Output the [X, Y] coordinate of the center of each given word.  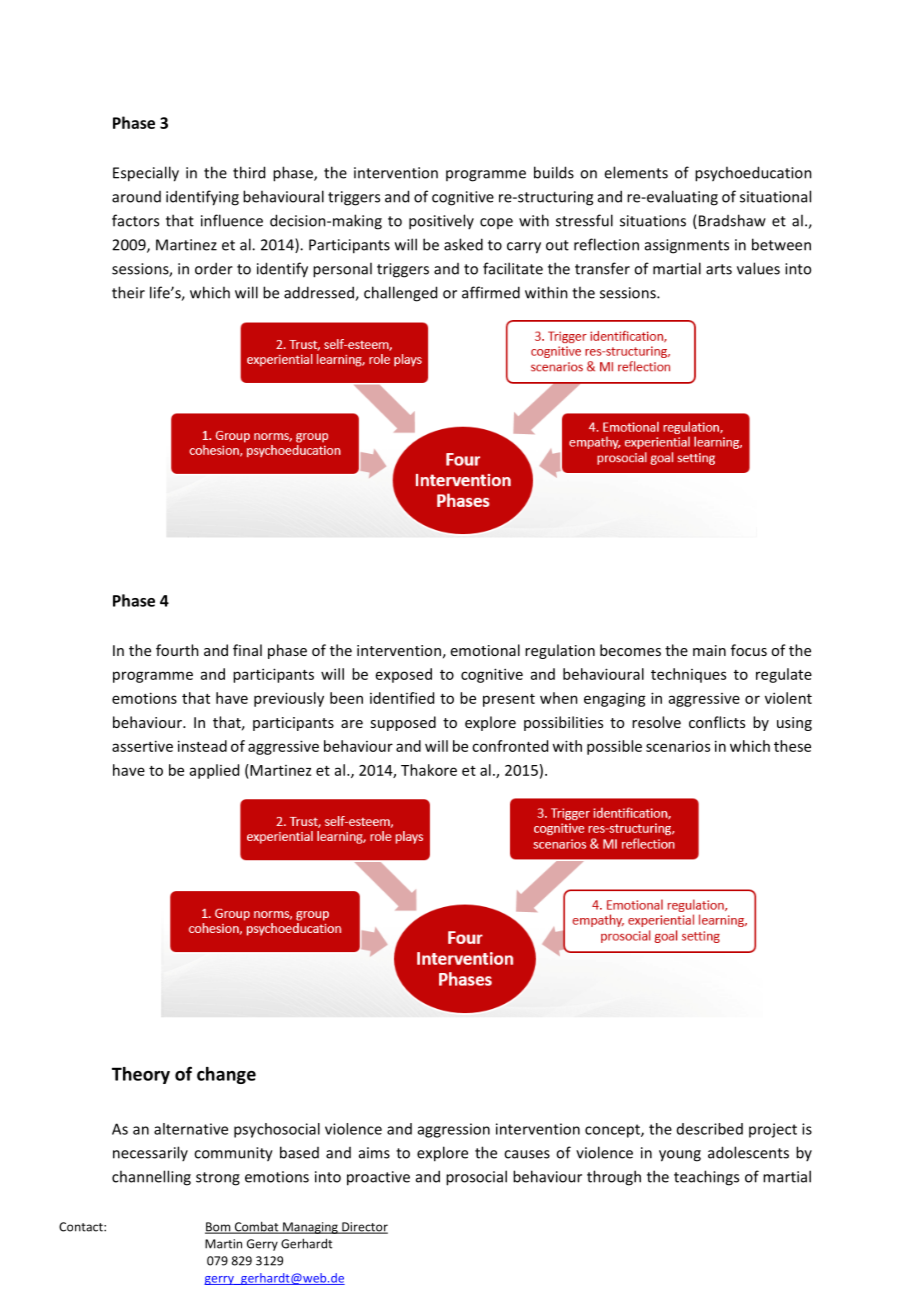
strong [218, 1179]
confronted [510, 746]
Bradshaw [731, 221]
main [709, 650]
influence [232, 220]
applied [214, 771]
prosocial [476, 1178]
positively [441, 222]
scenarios [678, 746]
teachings [706, 1178]
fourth [177, 650]
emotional [485, 650]
